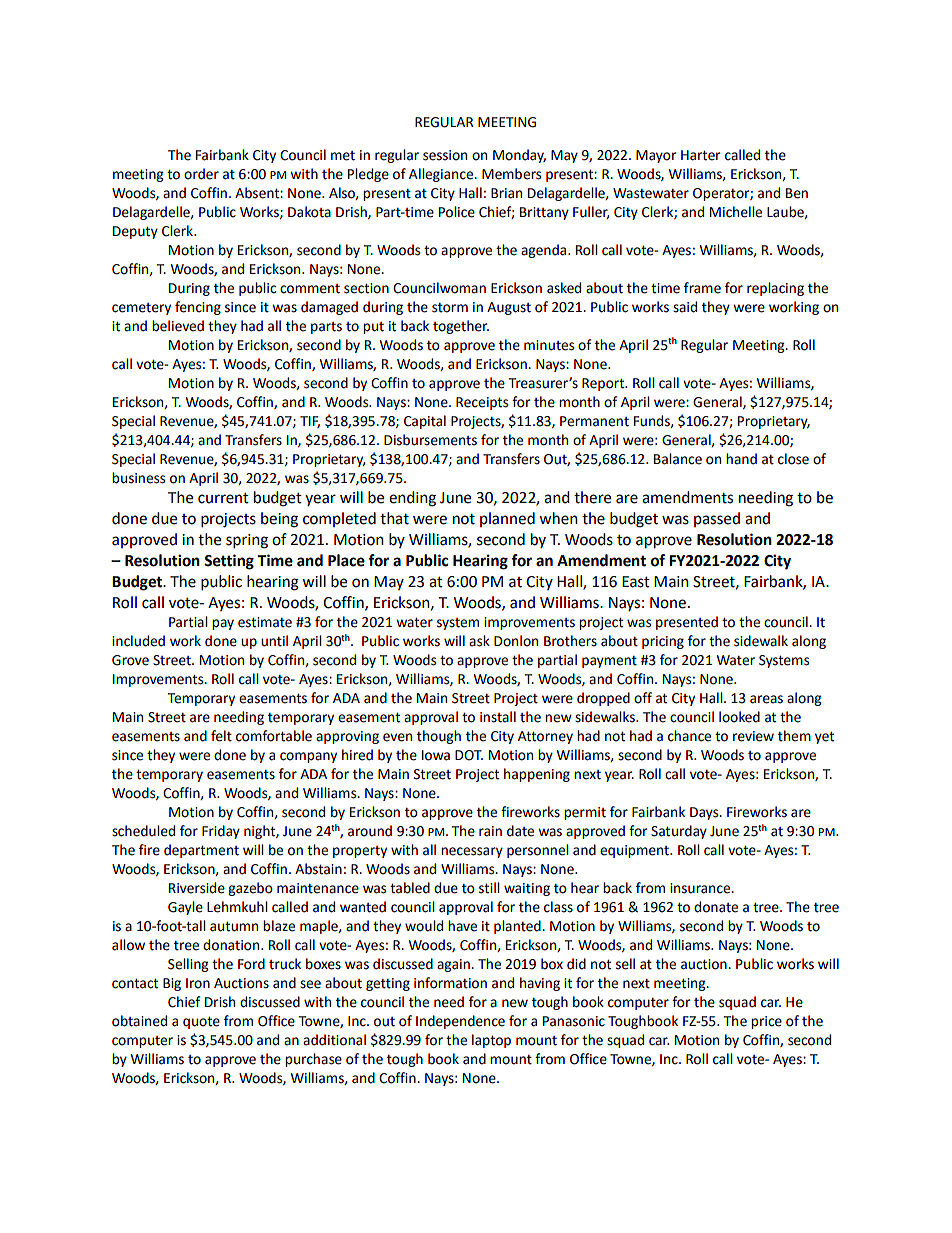 The height and width of the screenshot is (1233, 952). What do you see at coordinates (221, 736) in the screenshot?
I see `felt` at bounding box center [221, 736].
